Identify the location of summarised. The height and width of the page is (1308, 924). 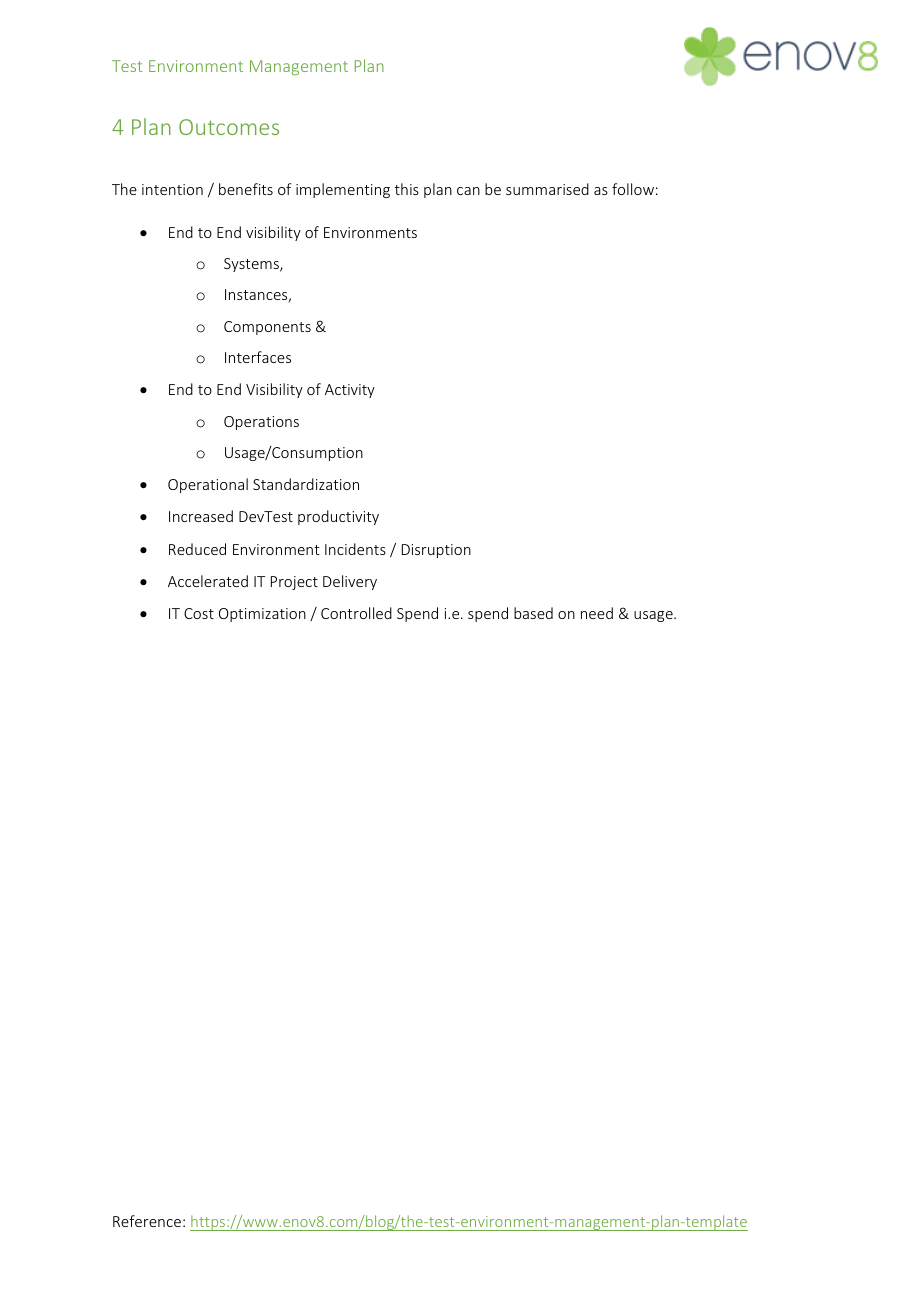
(547, 189).
